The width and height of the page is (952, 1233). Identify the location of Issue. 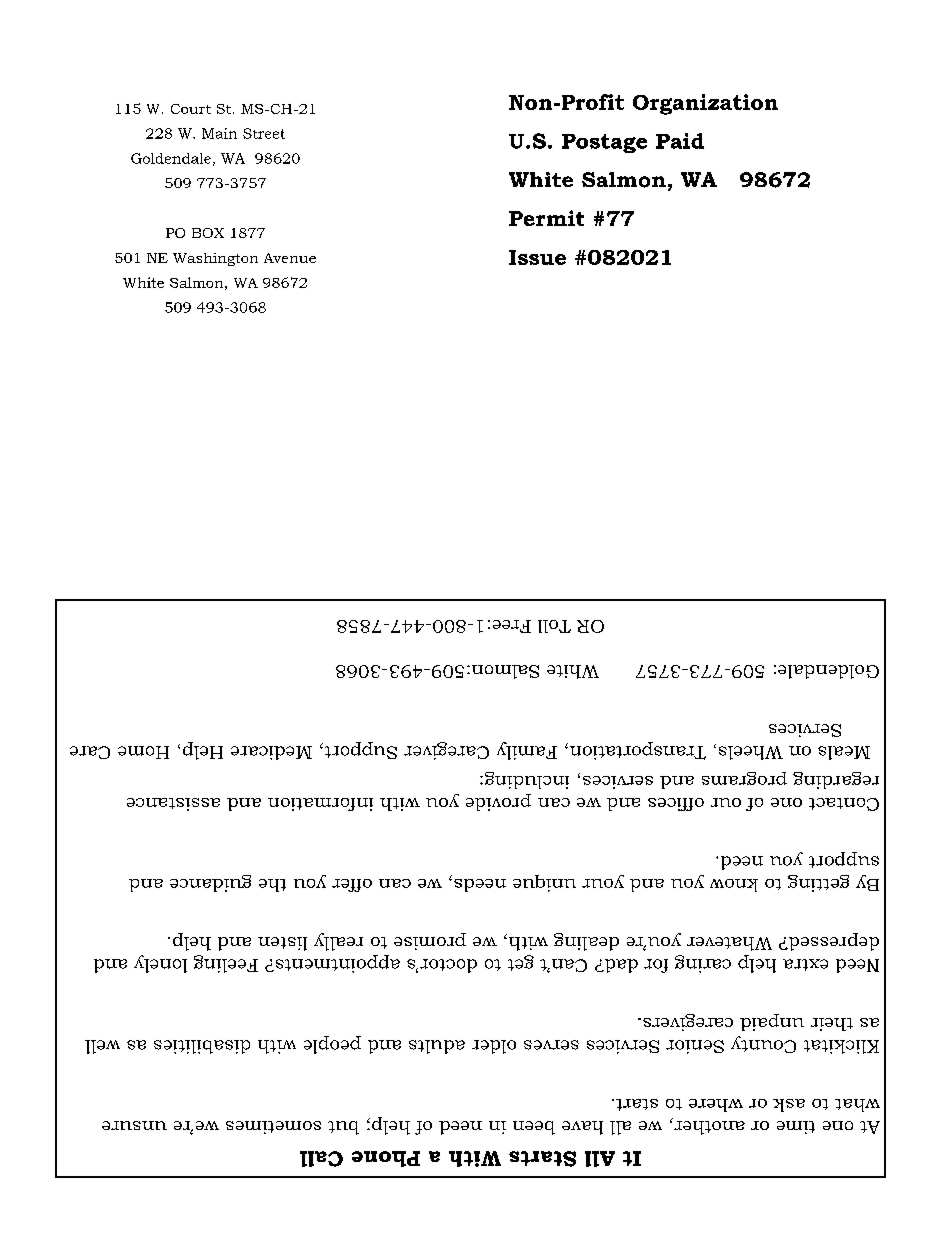
(537, 257).
